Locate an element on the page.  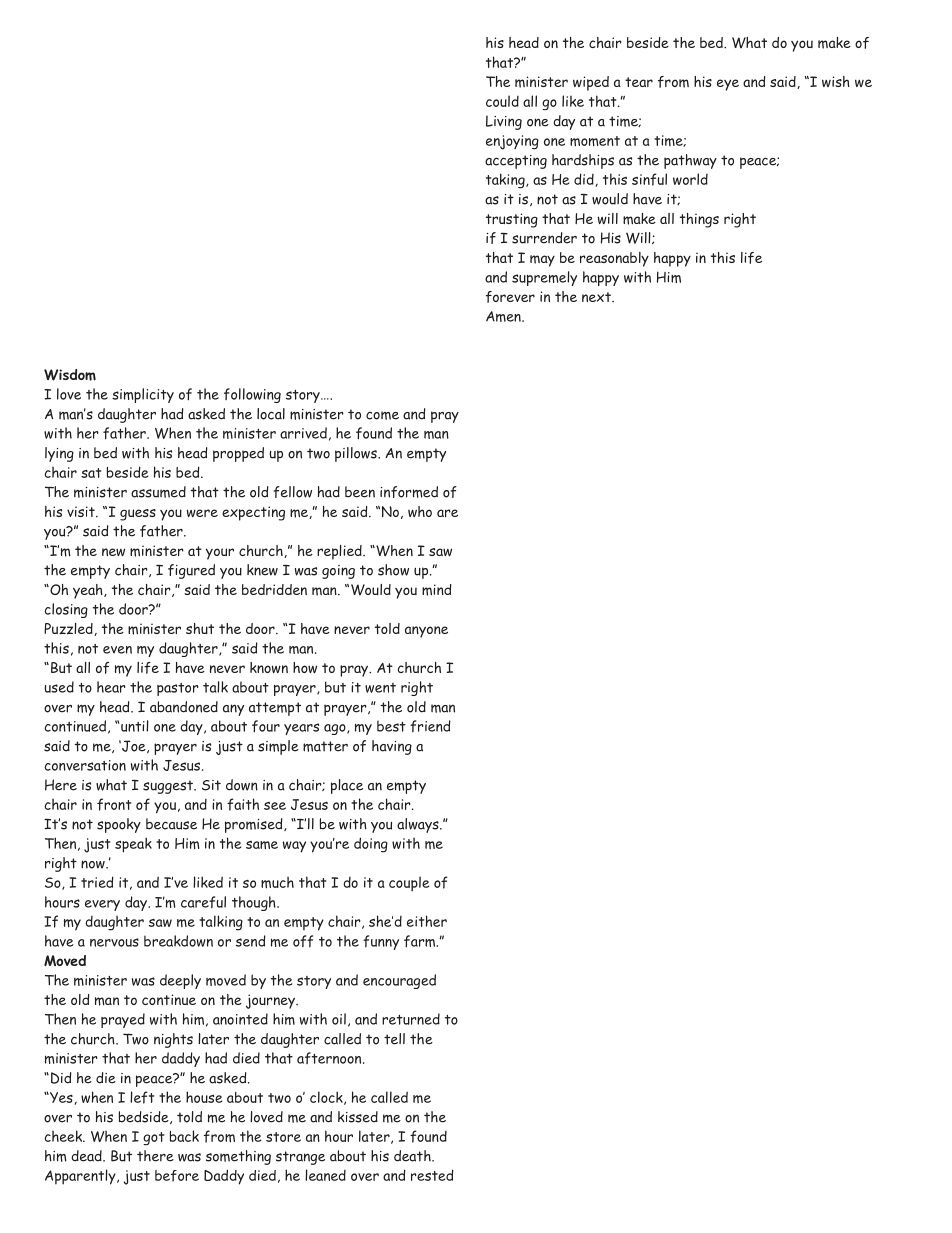
suggest is located at coordinates (169, 787).
